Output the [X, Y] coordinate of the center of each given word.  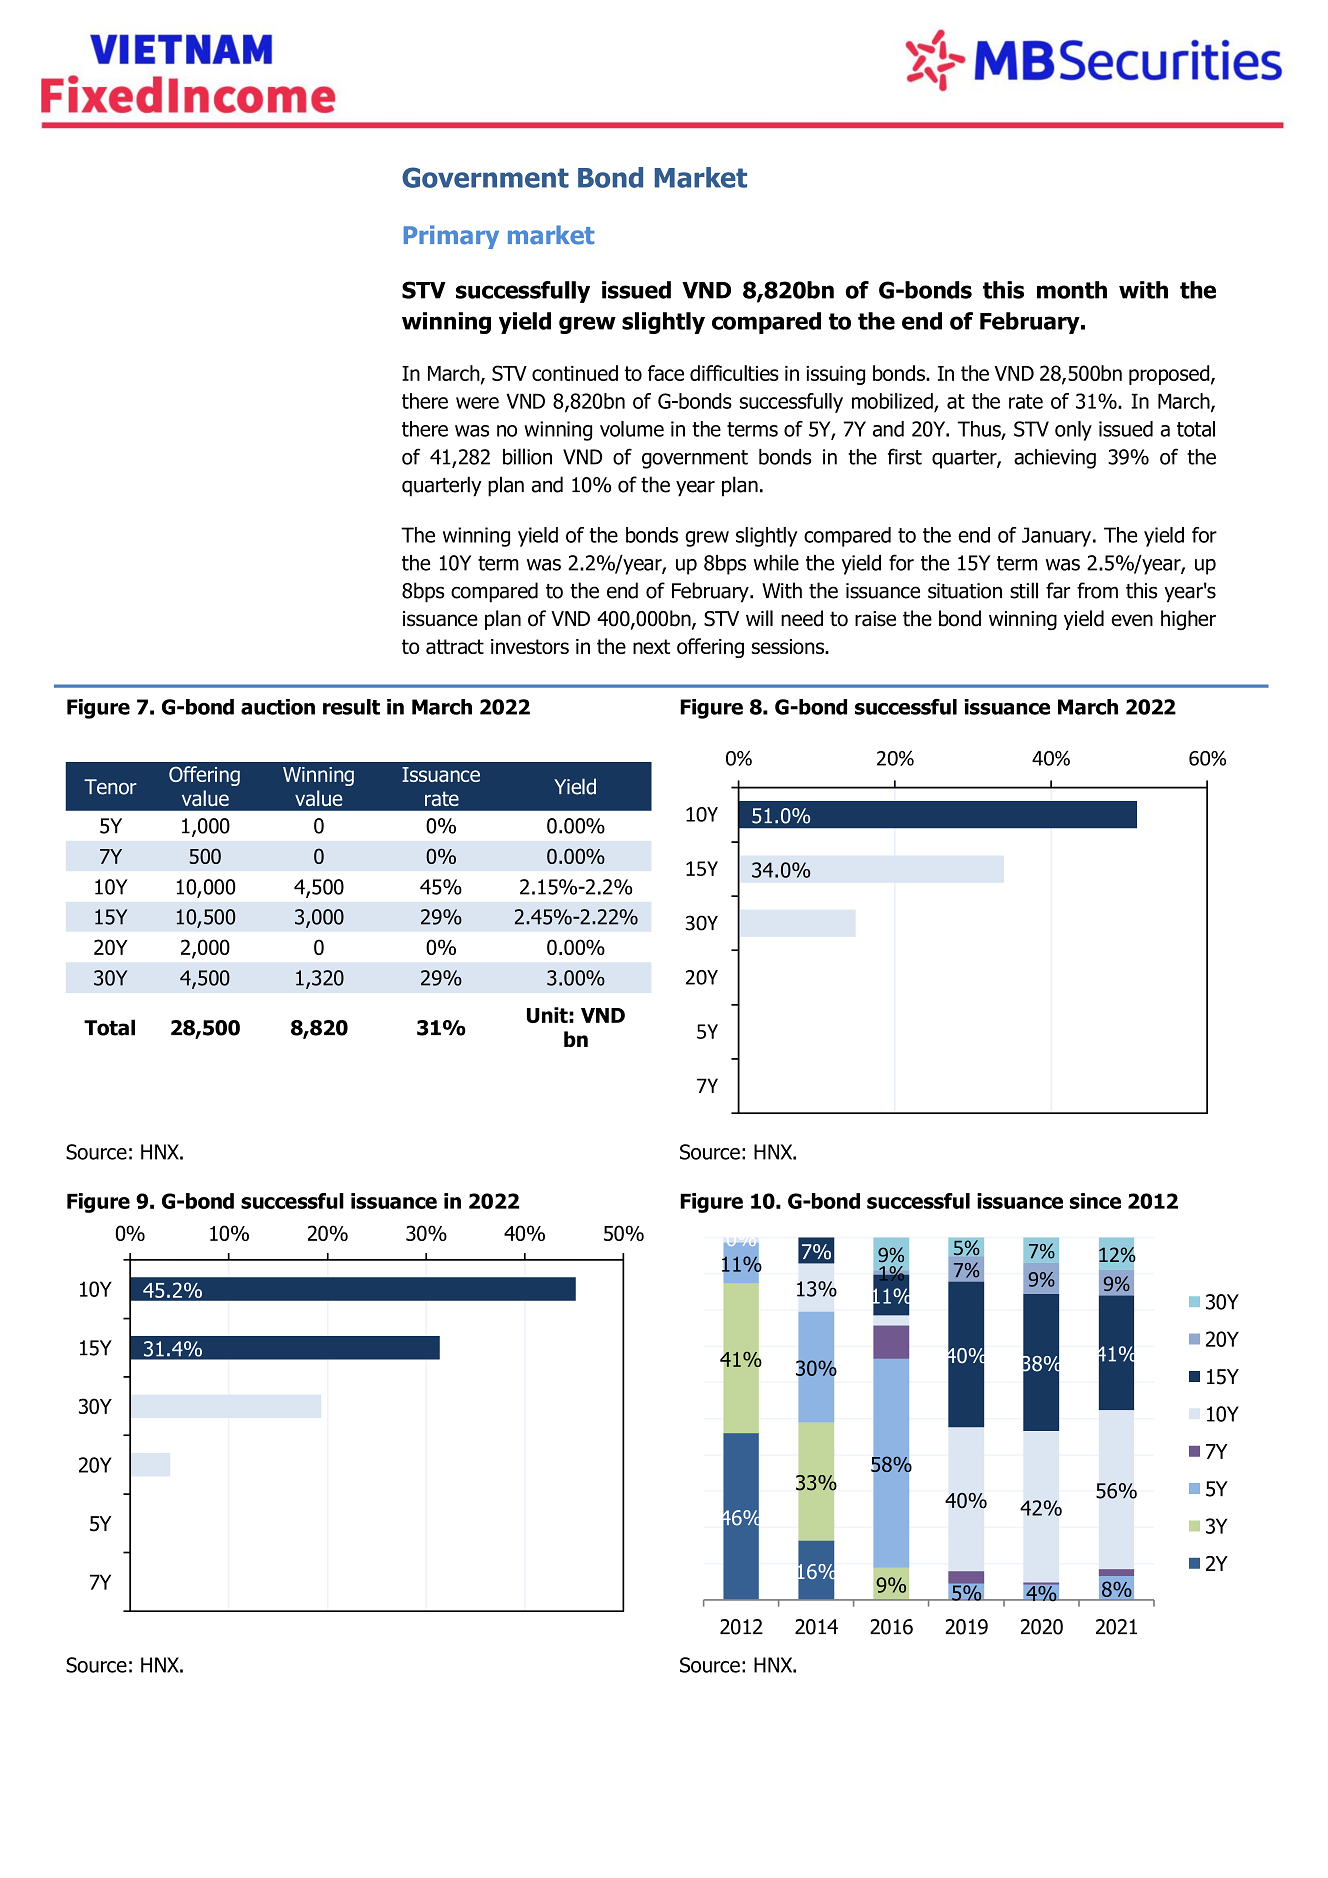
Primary [451, 237]
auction [278, 707]
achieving [1055, 459]
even [1132, 620]
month [1072, 290]
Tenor [110, 787]
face [666, 373]
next [651, 646]
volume [632, 429]
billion [527, 456]
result [351, 707]
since [1095, 1201]
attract [455, 646]
